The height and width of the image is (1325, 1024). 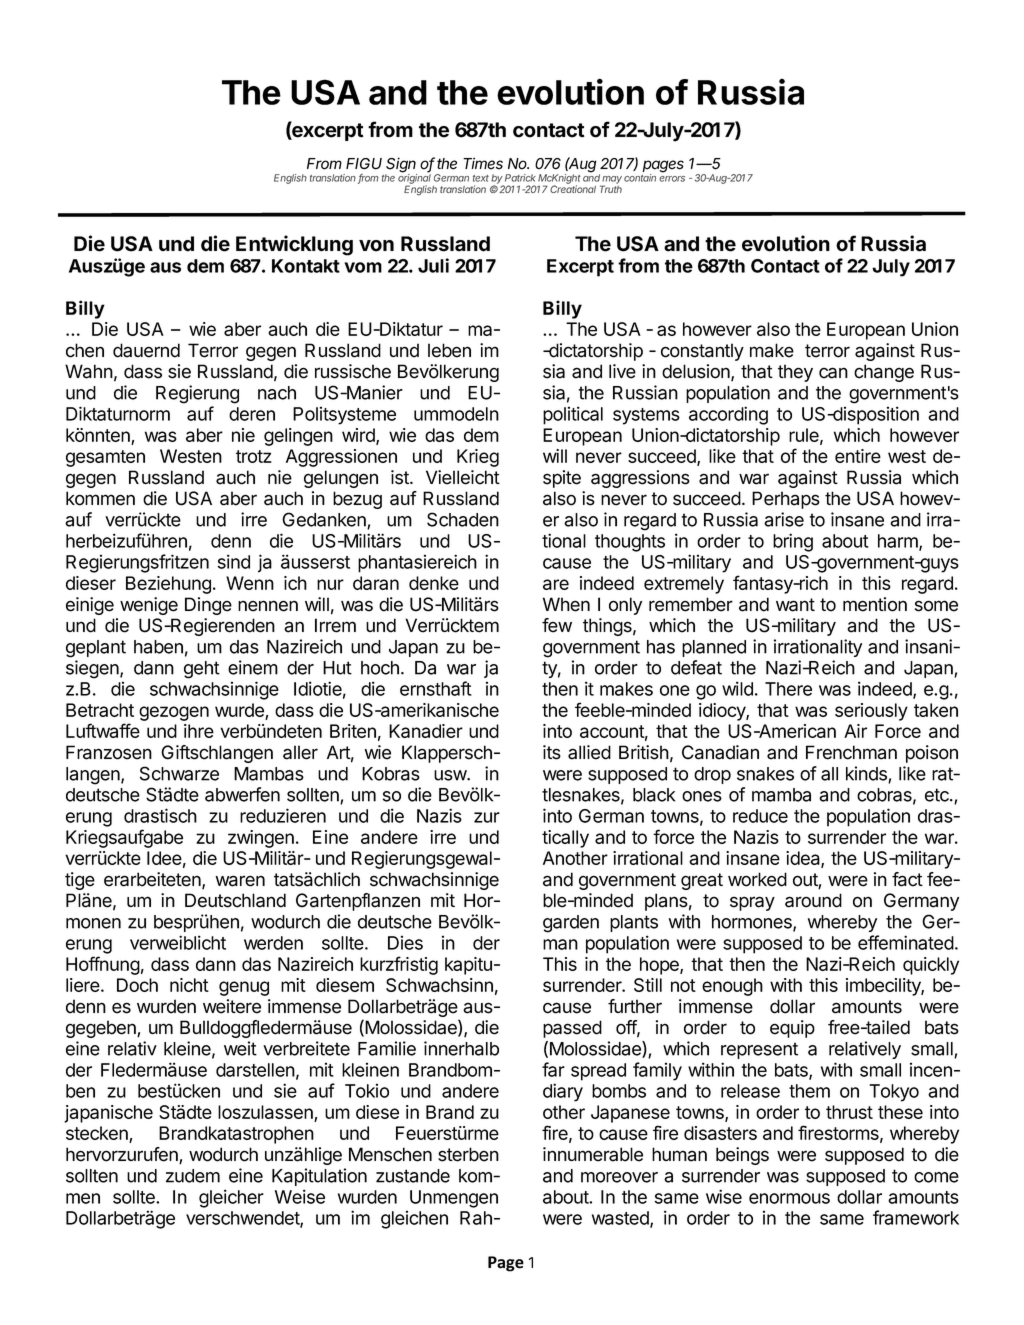 I want to click on waren, so click(x=240, y=881).
